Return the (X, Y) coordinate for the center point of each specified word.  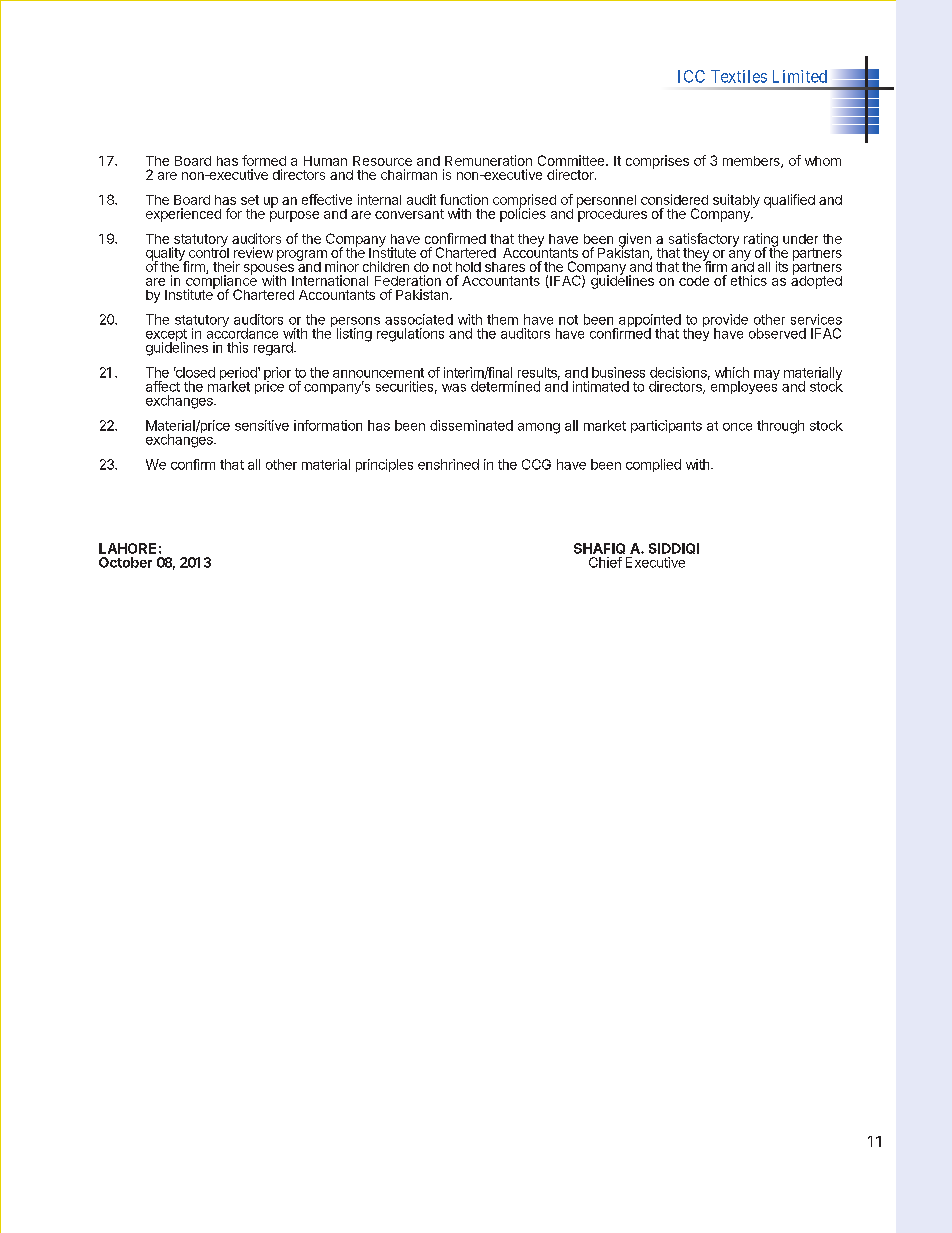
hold (468, 267)
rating (761, 241)
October (125, 562)
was (454, 388)
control (209, 251)
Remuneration (488, 160)
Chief (605, 562)
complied (653, 465)
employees (742, 386)
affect (163, 386)
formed (264, 160)
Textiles (739, 76)
